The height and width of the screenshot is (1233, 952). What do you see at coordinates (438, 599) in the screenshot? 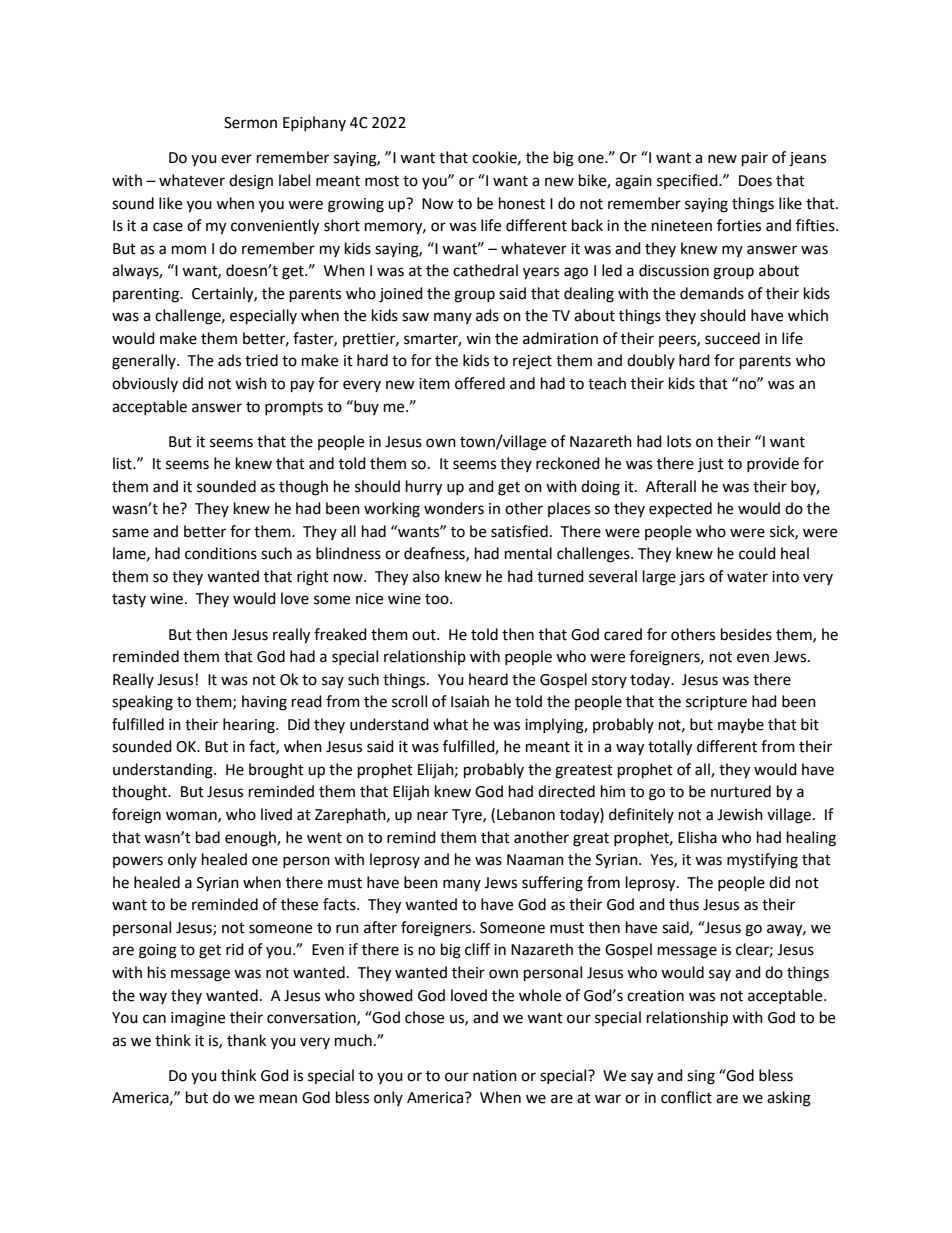
I see `too` at bounding box center [438, 599].
